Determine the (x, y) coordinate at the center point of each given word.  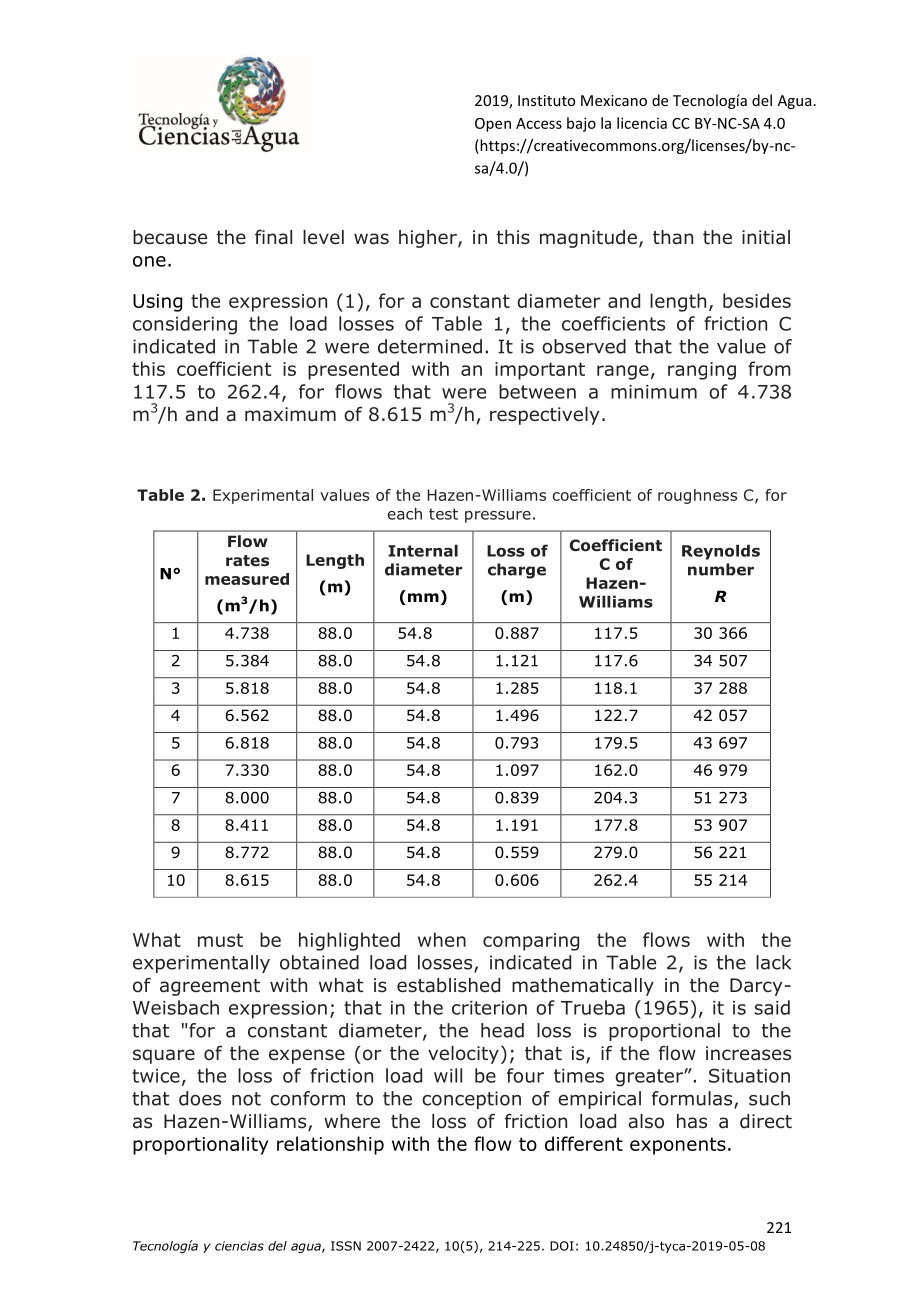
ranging (702, 371)
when (442, 939)
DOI (562, 1246)
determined (430, 346)
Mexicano (614, 100)
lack (773, 962)
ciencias (239, 1246)
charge (517, 571)
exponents (678, 1146)
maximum (290, 414)
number (721, 569)
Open (493, 125)
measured (247, 579)
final (273, 237)
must (220, 940)
